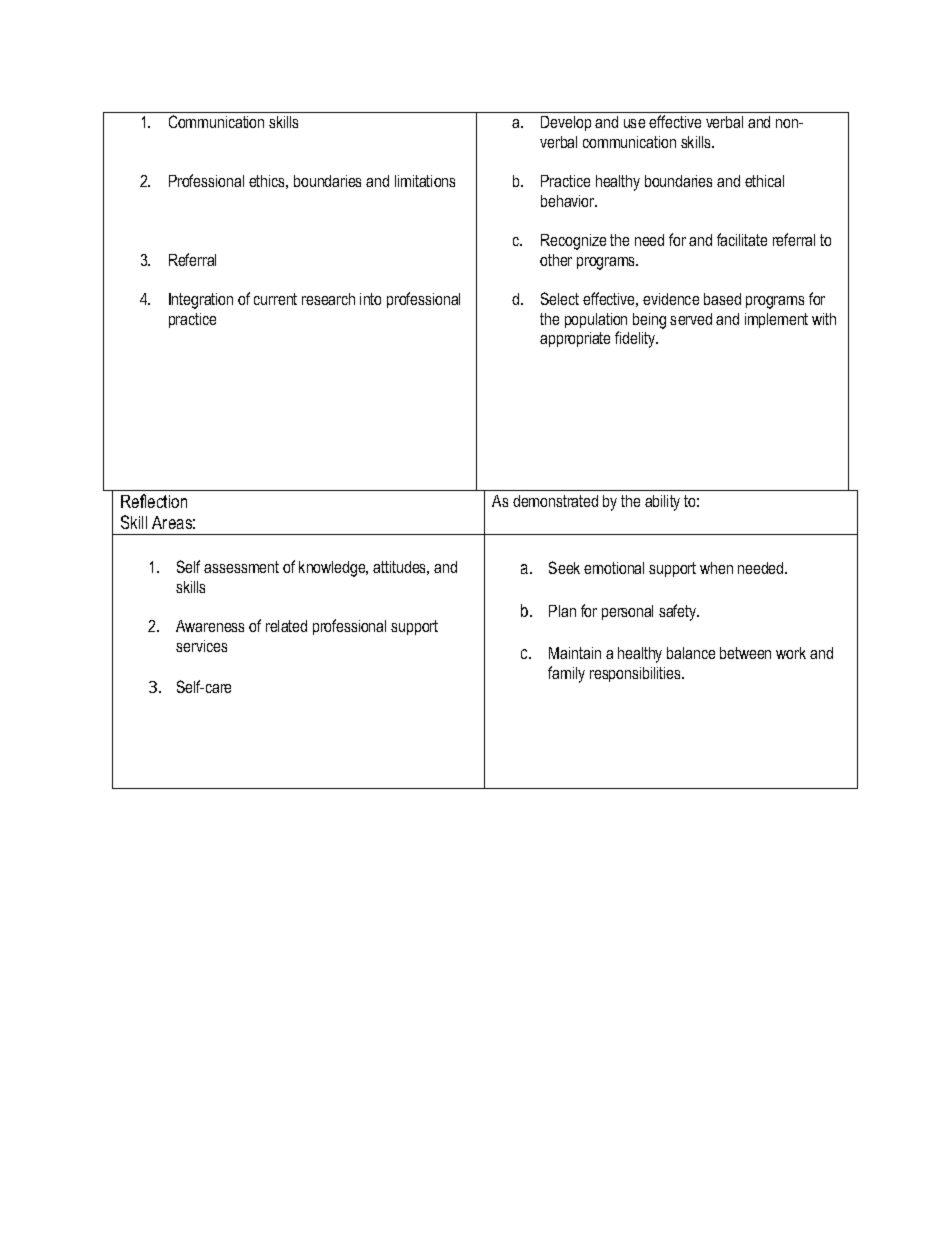 The width and height of the screenshot is (952, 1233). What do you see at coordinates (201, 646) in the screenshot?
I see `services` at bounding box center [201, 646].
